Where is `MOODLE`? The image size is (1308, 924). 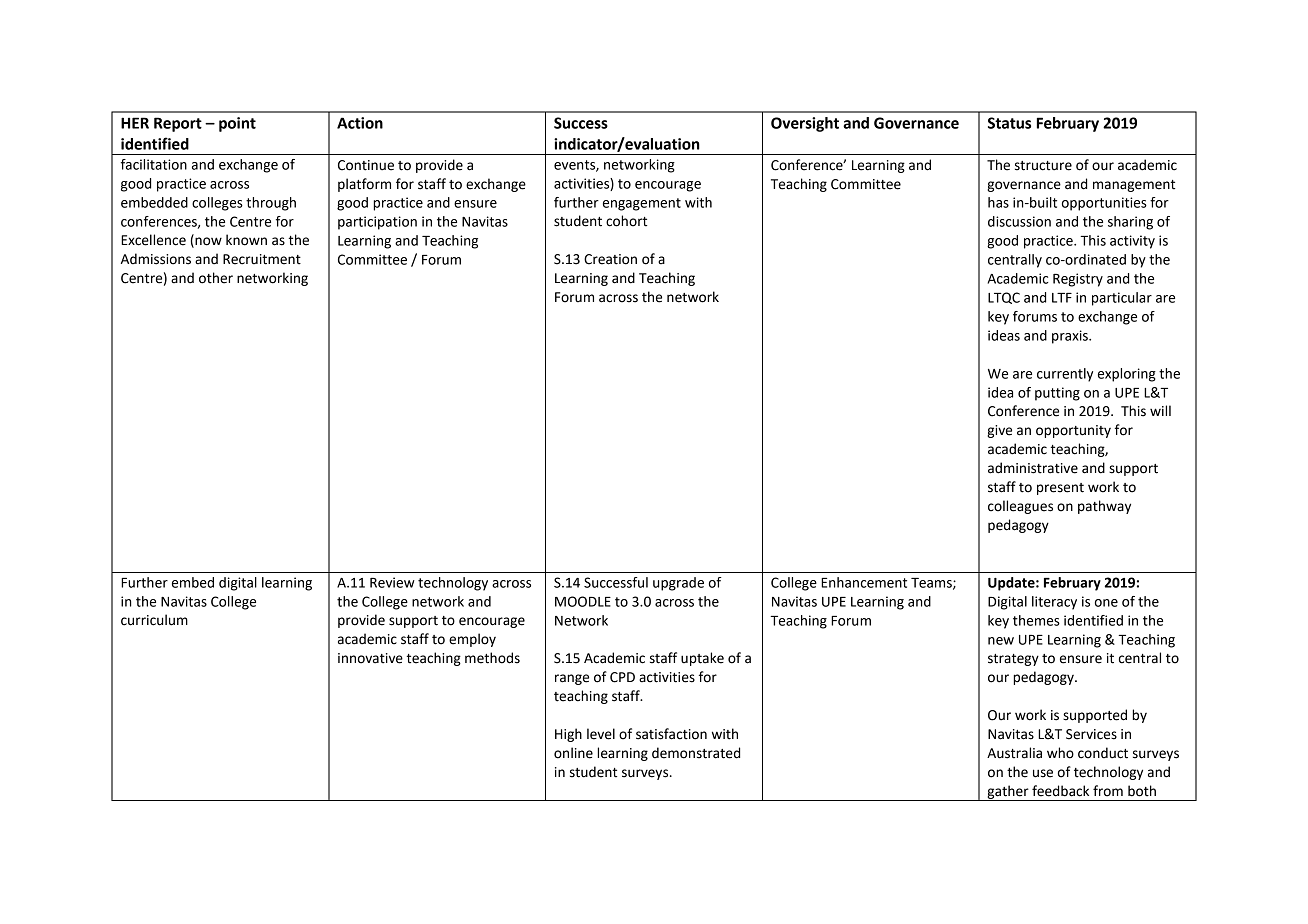 MOODLE is located at coordinates (583, 601).
